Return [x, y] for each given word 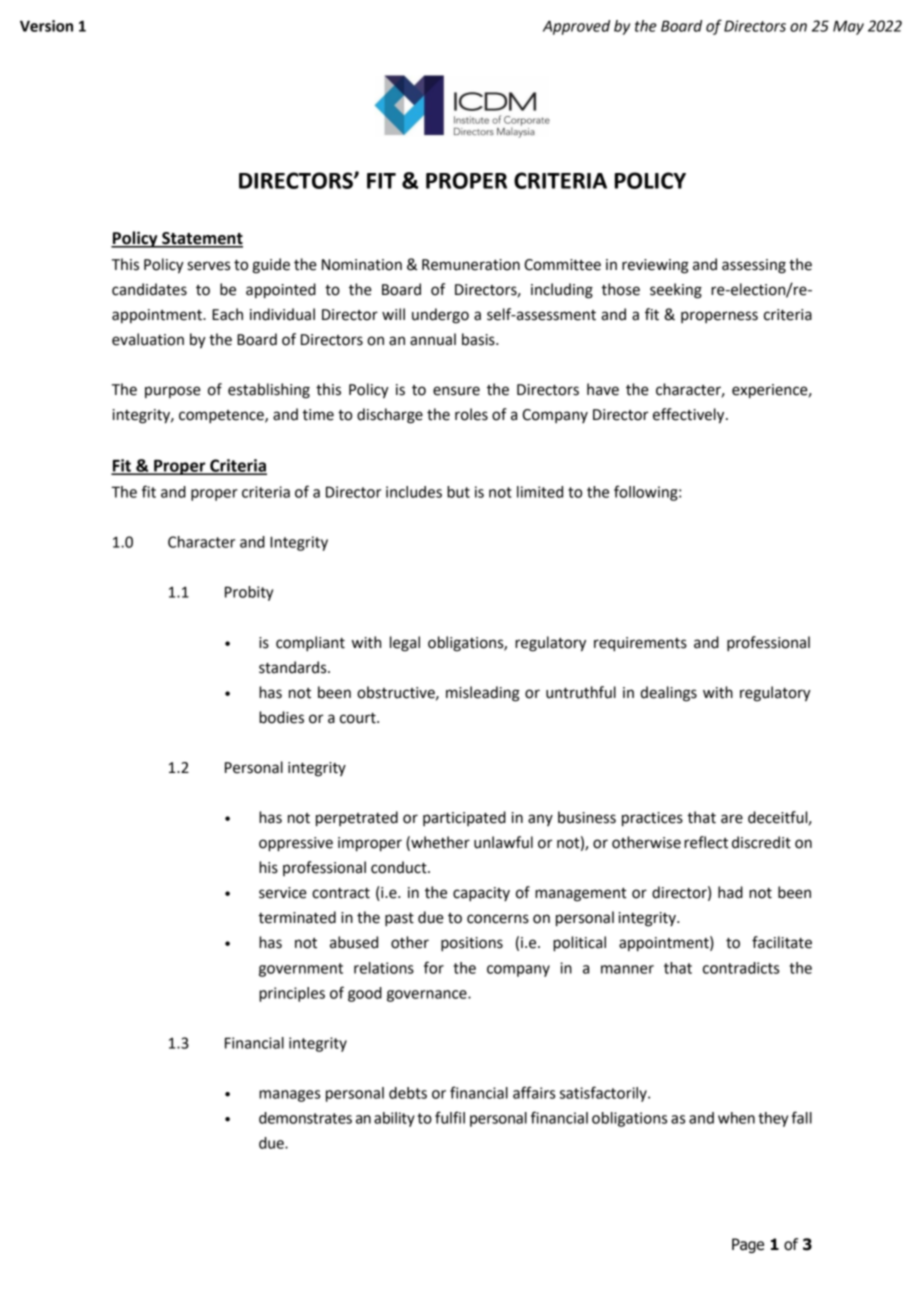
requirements [640, 644]
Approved [576, 27]
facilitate [782, 942]
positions [472, 944]
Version [46, 26]
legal [405, 644]
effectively [690, 416]
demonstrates [305, 1118]
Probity [249, 593]
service [283, 893]
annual [433, 339]
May [848, 27]
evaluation [148, 339]
